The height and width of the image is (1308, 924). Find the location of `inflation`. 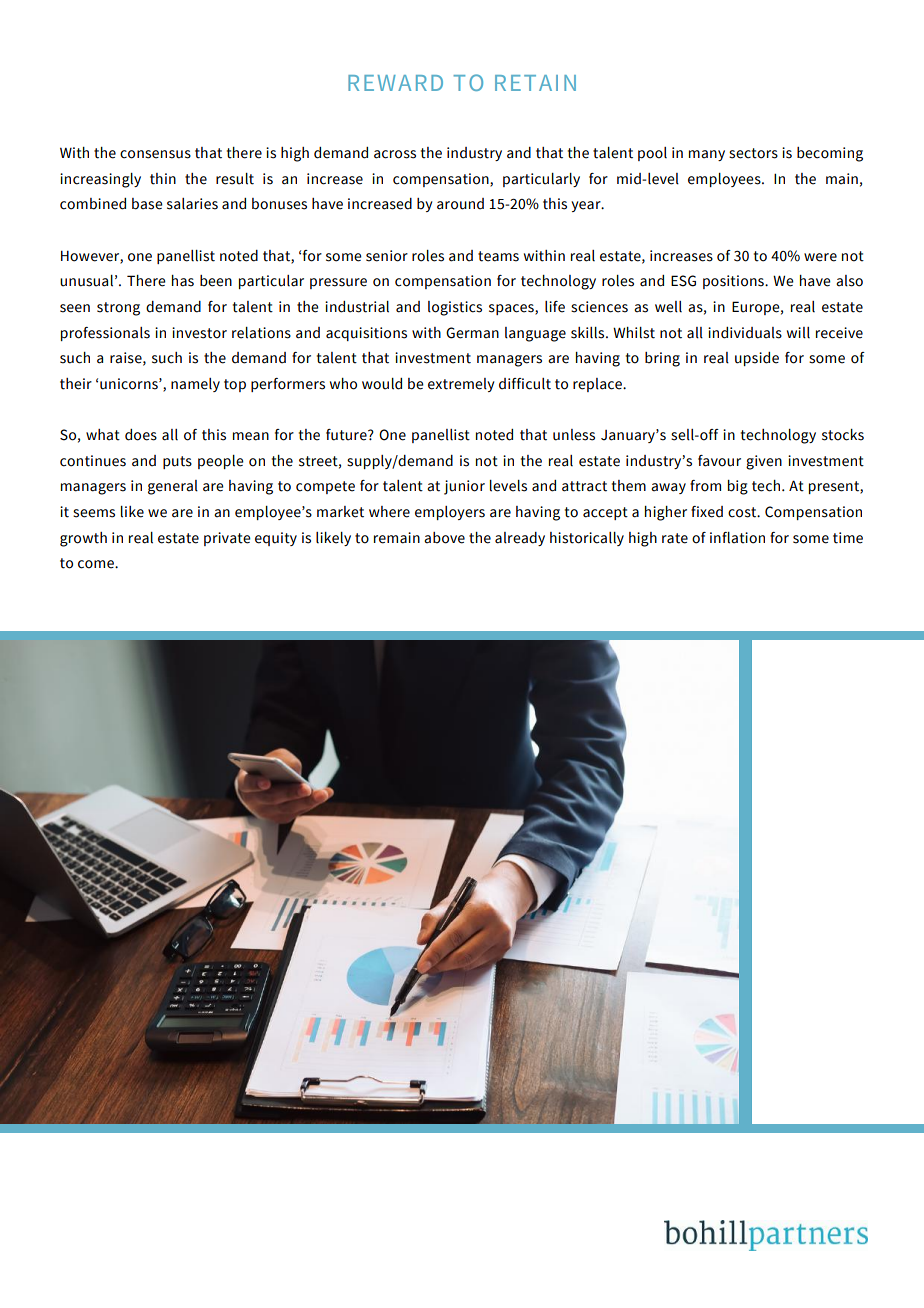

inflation is located at coordinates (737, 538).
